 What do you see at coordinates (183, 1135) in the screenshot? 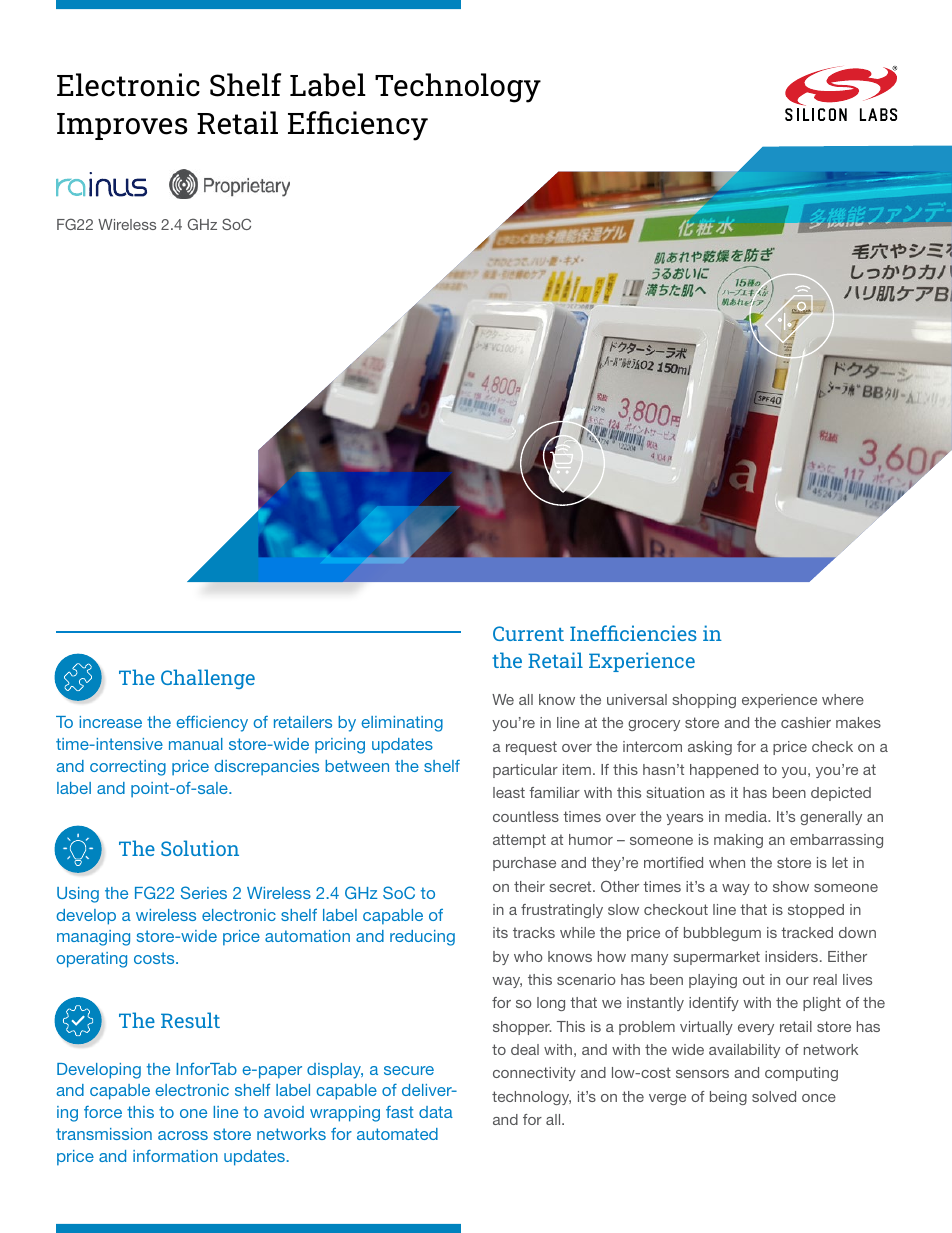
I see `across` at bounding box center [183, 1135].
